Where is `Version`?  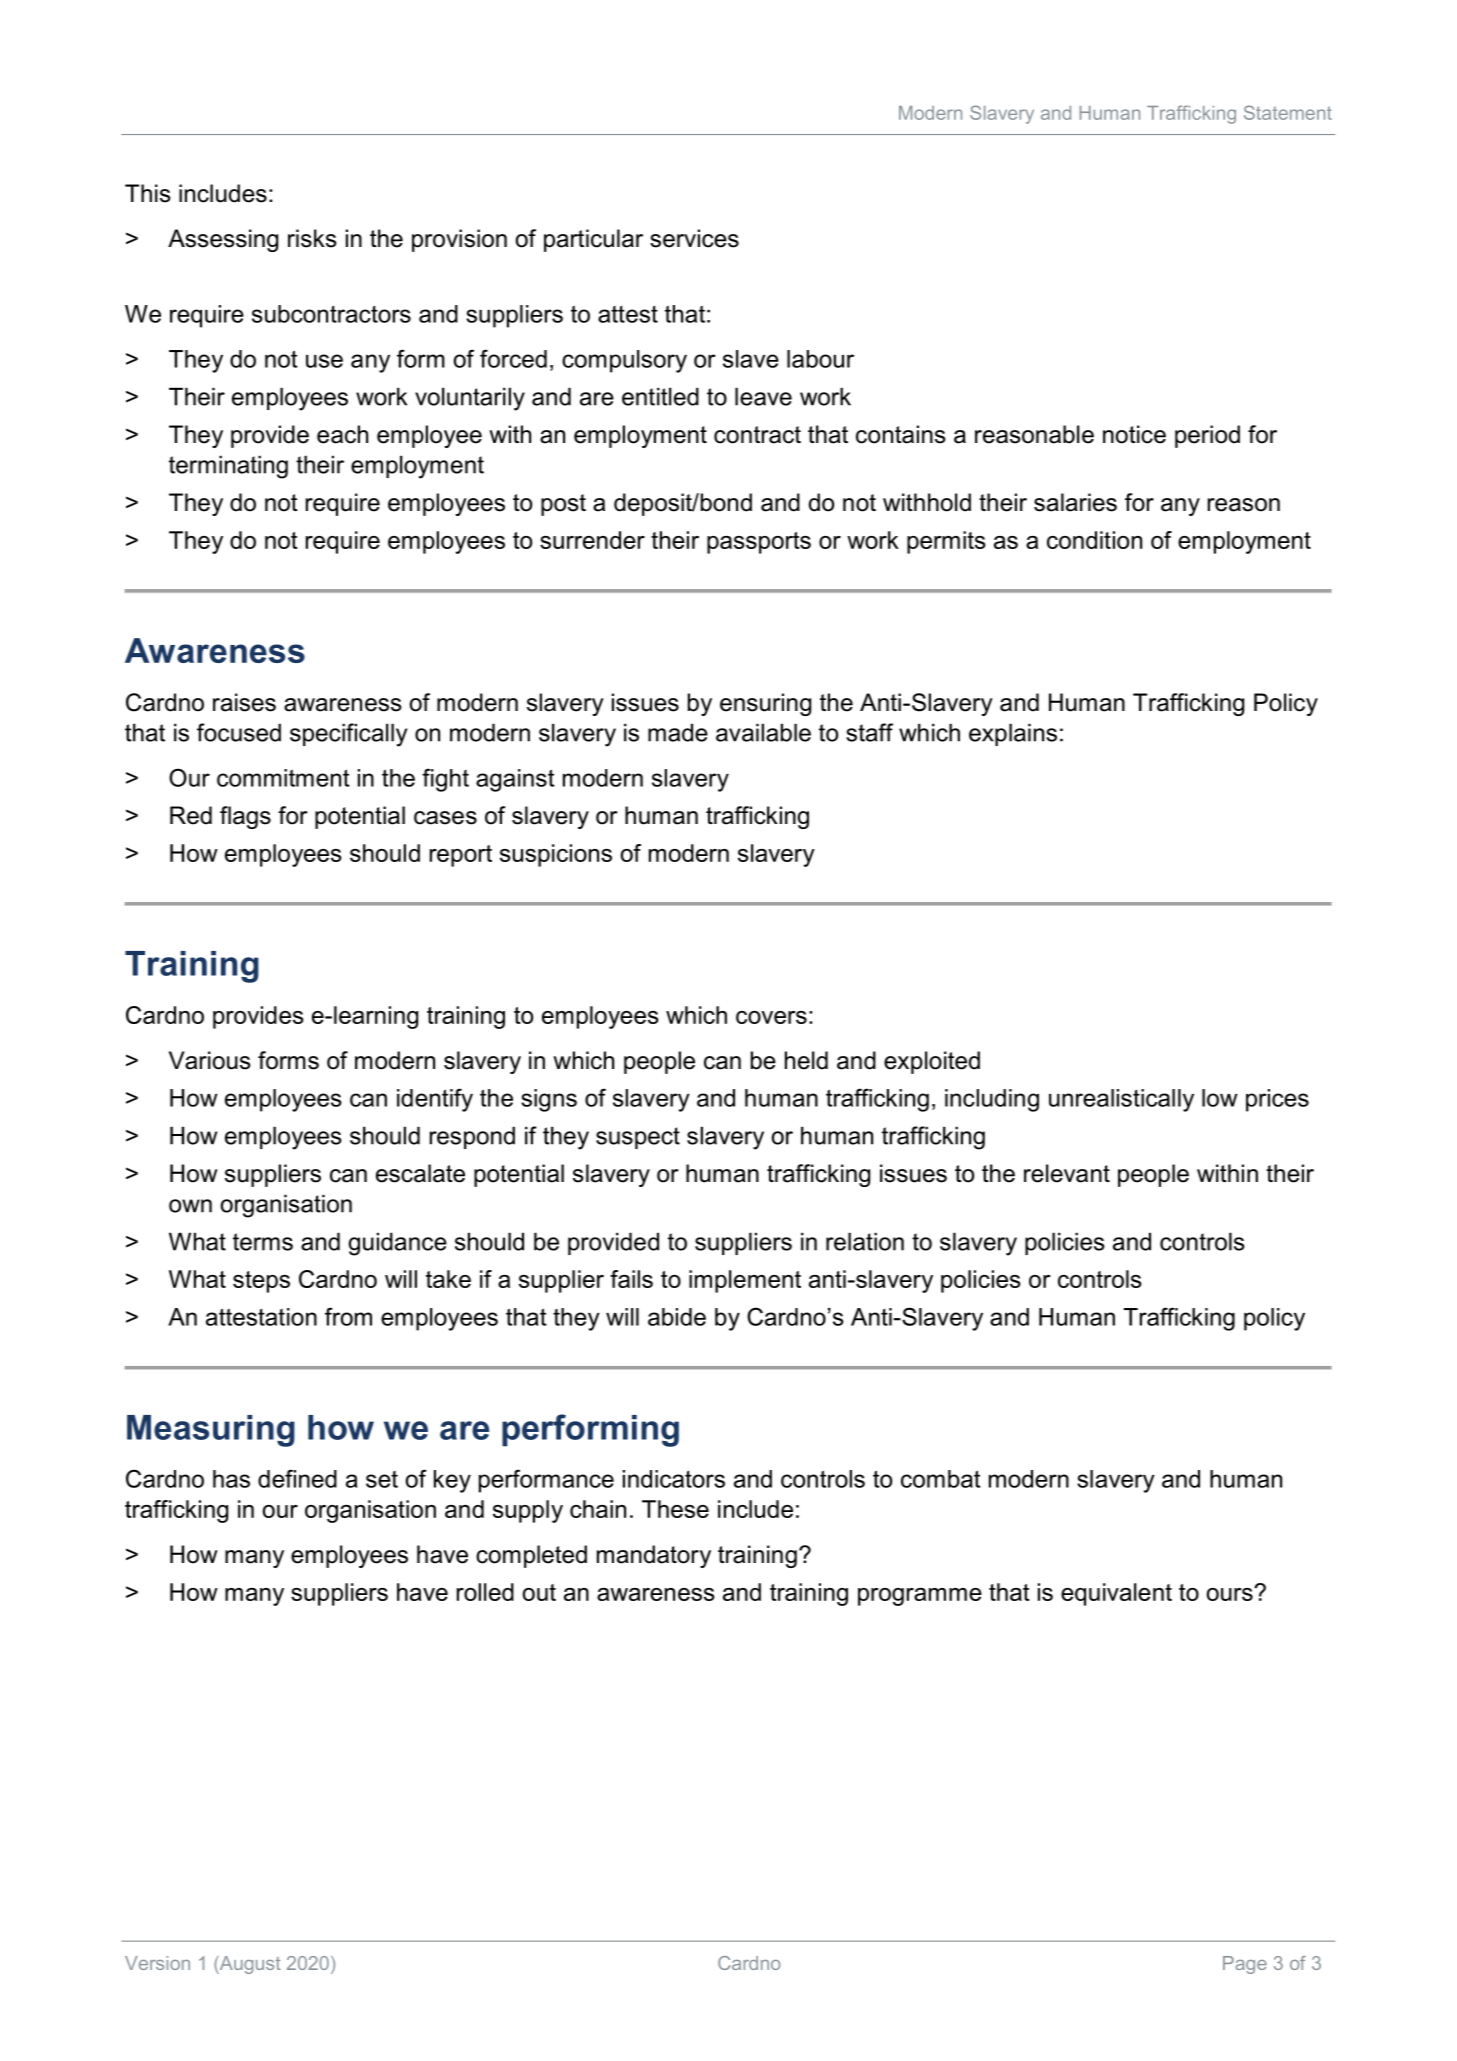
Version is located at coordinates (157, 1963).
